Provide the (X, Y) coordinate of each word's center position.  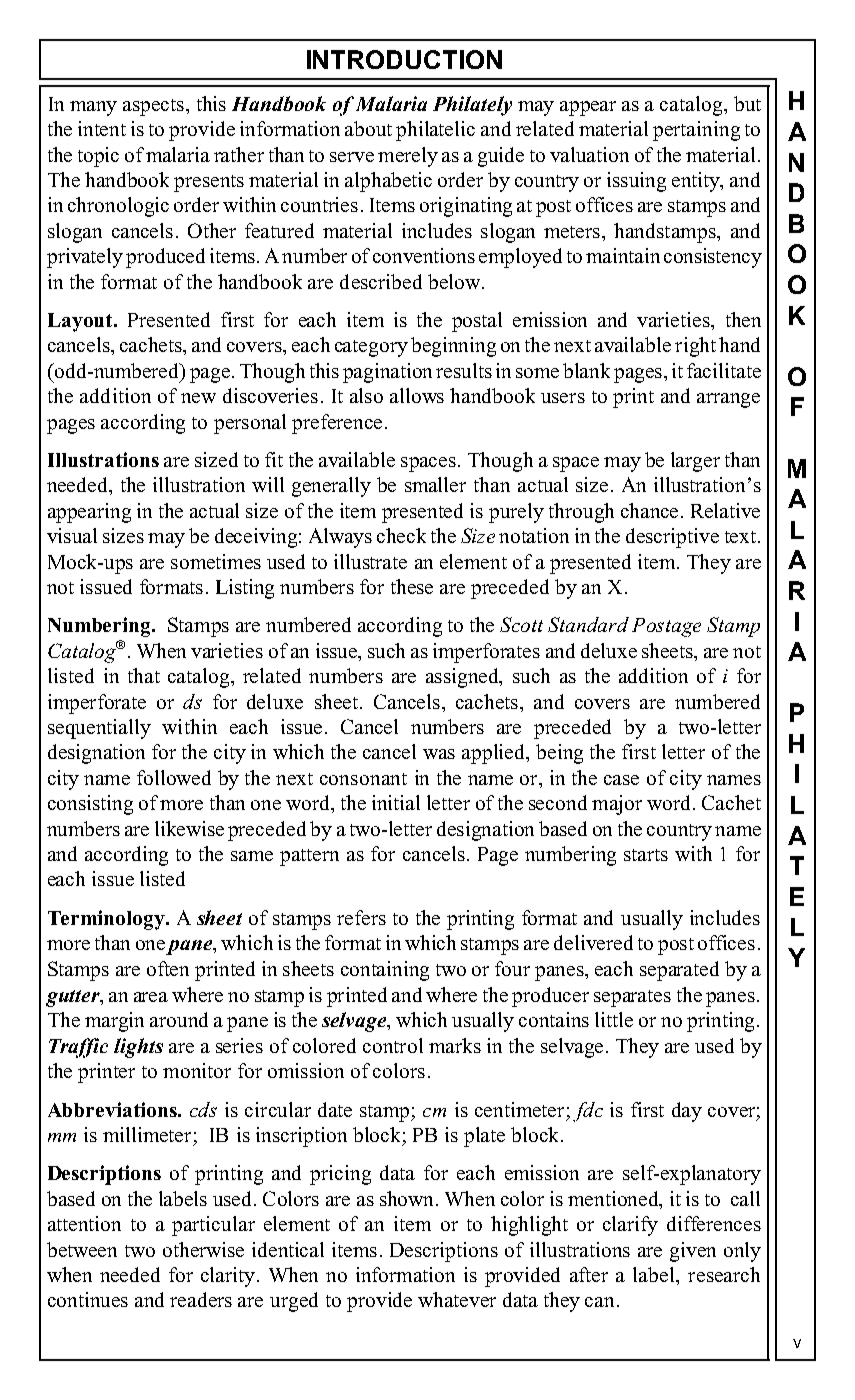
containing (385, 971)
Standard (588, 624)
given (693, 1252)
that (144, 675)
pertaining (696, 131)
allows (417, 395)
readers (201, 1299)
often (168, 968)
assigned (463, 678)
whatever (457, 1299)
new (198, 398)
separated (679, 971)
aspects (153, 107)
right (695, 347)
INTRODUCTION (404, 59)
